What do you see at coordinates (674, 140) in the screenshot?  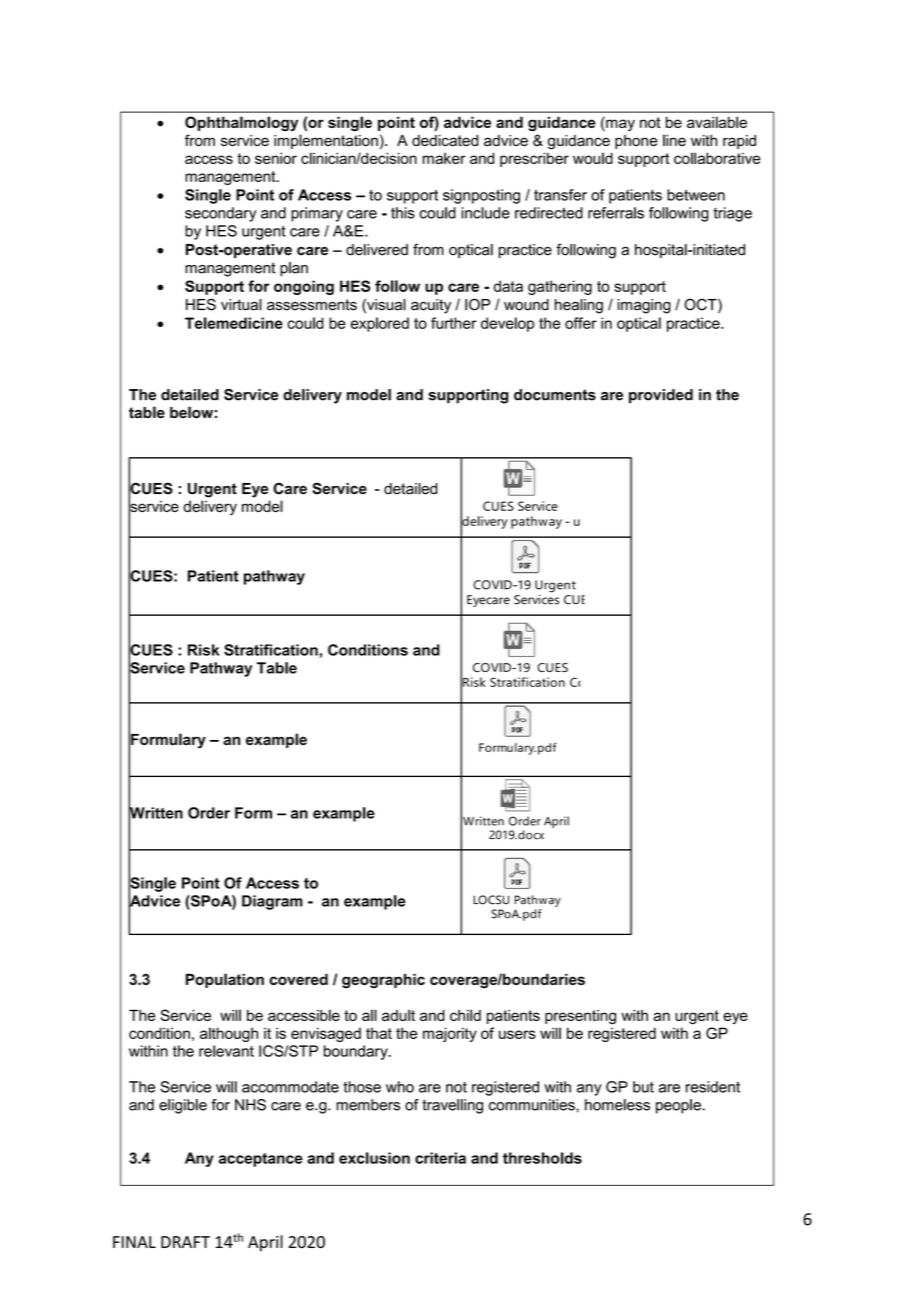 I see `line` at bounding box center [674, 140].
